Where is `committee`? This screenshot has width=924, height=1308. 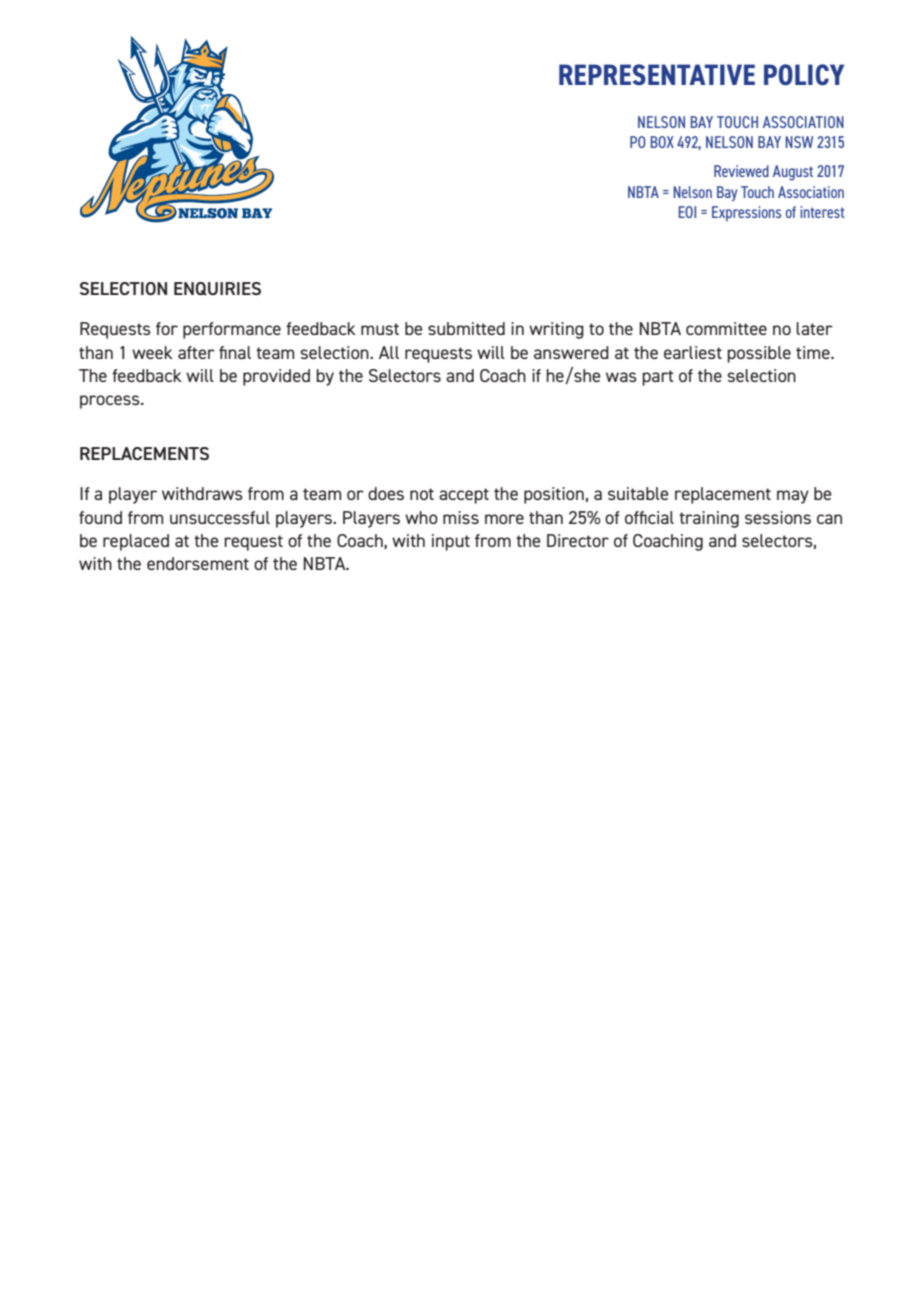 committee is located at coordinates (726, 328).
